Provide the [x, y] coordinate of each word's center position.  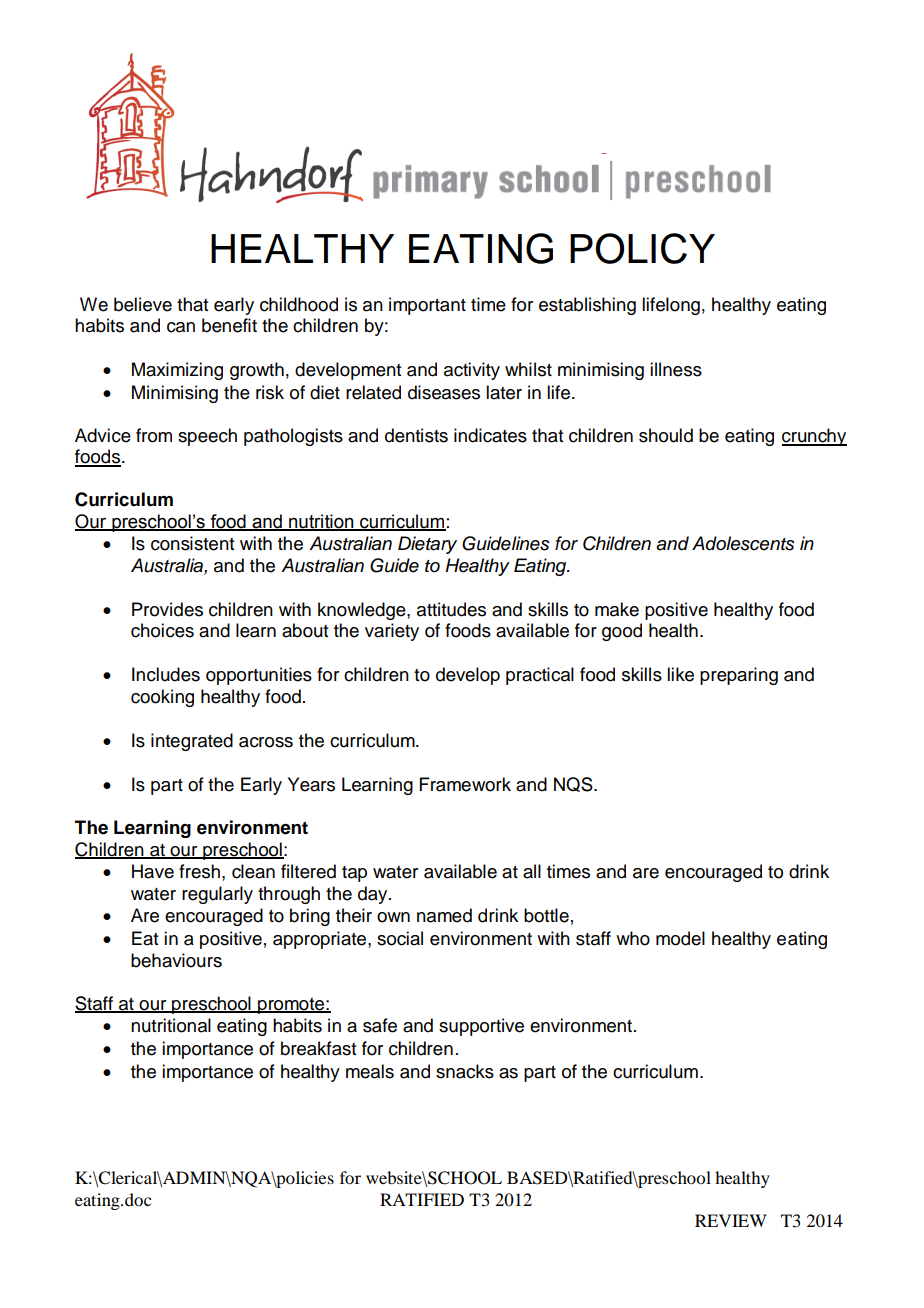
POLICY [642, 248]
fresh [199, 871]
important [427, 306]
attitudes [451, 609]
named [444, 915]
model [680, 938]
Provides [167, 609]
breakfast [318, 1048]
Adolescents [743, 543]
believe [143, 304]
